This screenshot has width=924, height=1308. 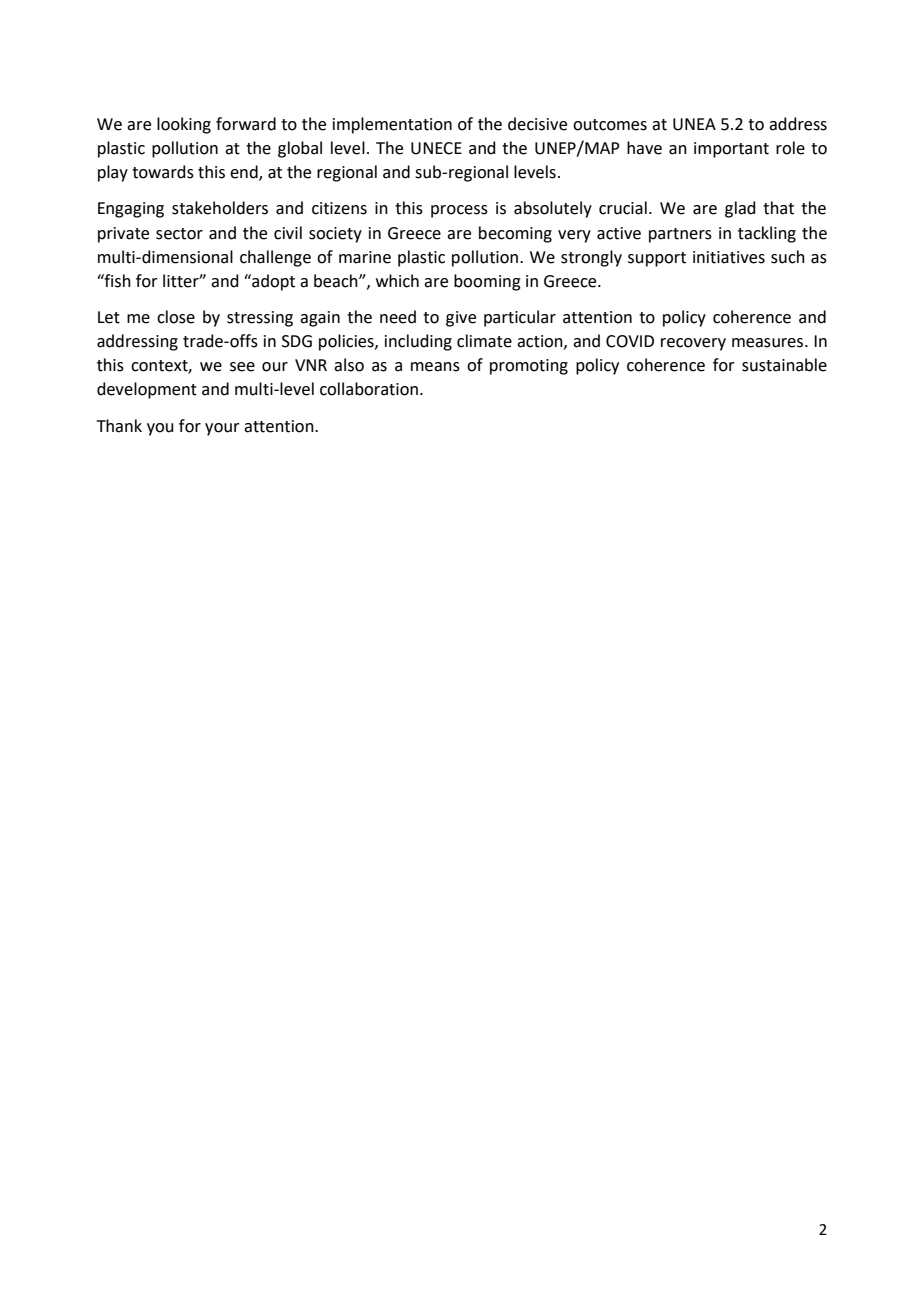 What do you see at coordinates (729, 257) in the screenshot?
I see `initiatives` at bounding box center [729, 257].
